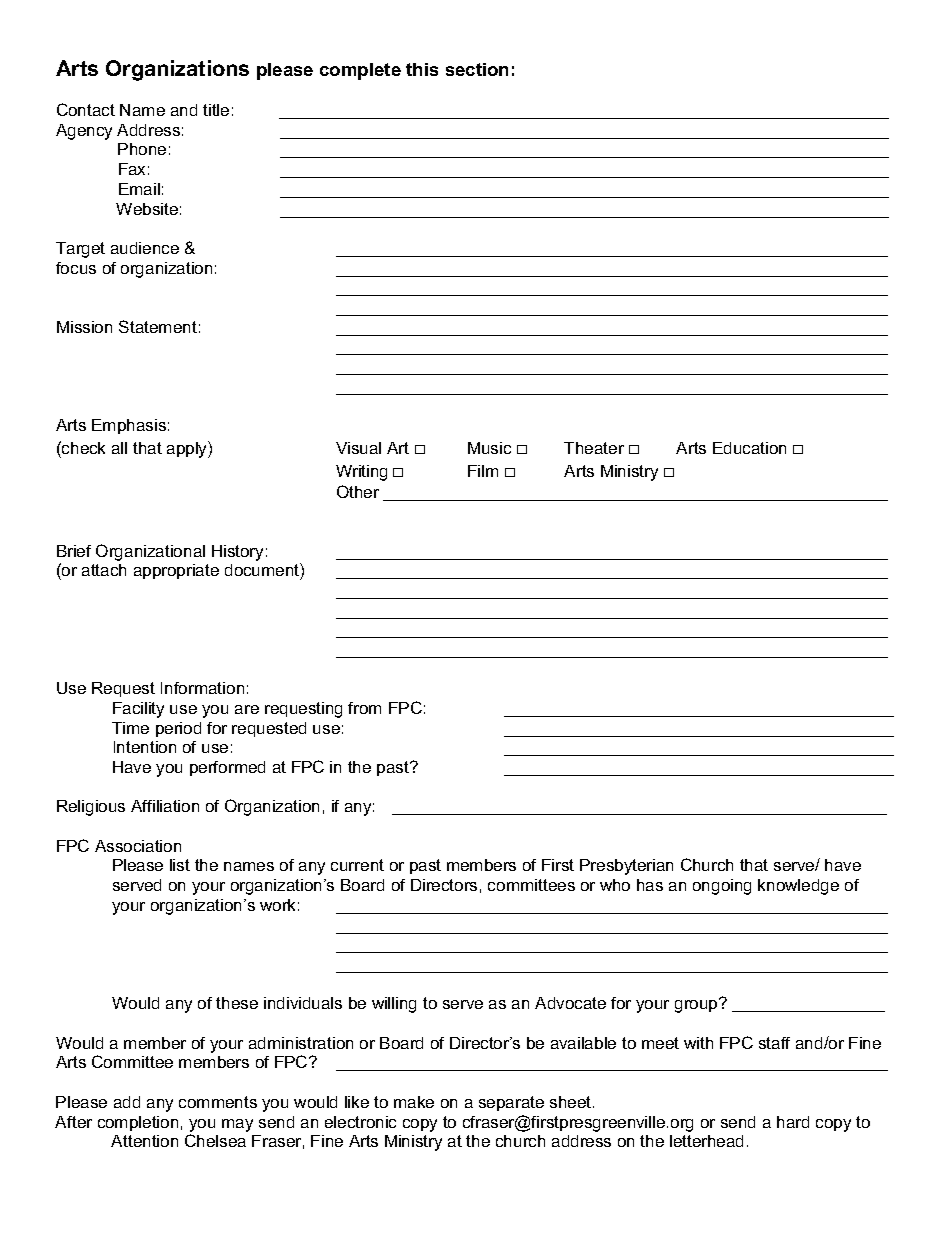 This screenshot has height=1233, width=952. Describe the element at coordinates (489, 448) in the screenshot. I see `Music` at that location.
